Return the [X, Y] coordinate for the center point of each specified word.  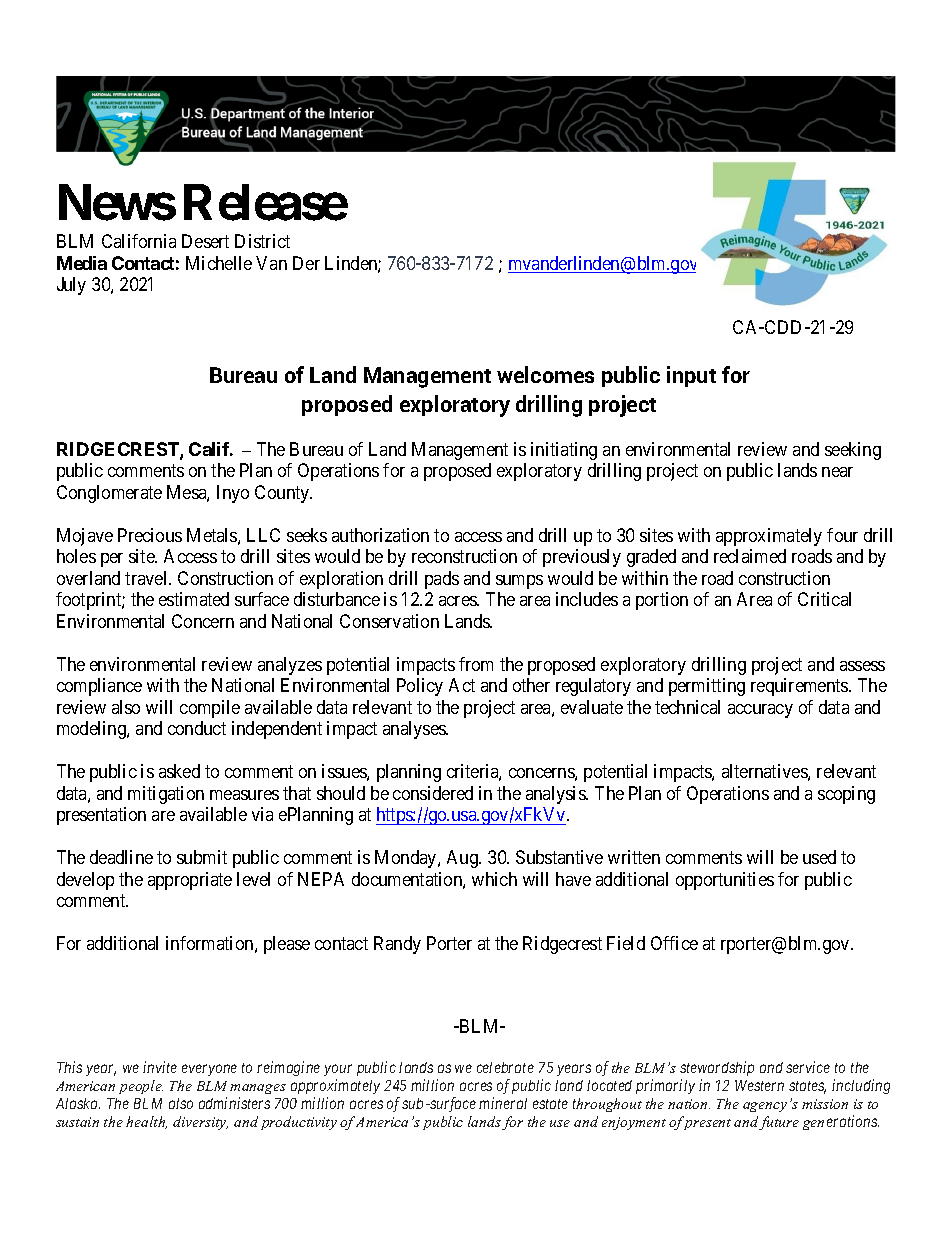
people [141, 1087]
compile [210, 709]
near [837, 472]
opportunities [725, 881]
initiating [564, 451]
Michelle [219, 263]
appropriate [190, 881]
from [476, 664]
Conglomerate [109, 494]
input [691, 376]
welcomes [545, 374]
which [494, 879]
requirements [800, 687]
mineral [503, 1103]
